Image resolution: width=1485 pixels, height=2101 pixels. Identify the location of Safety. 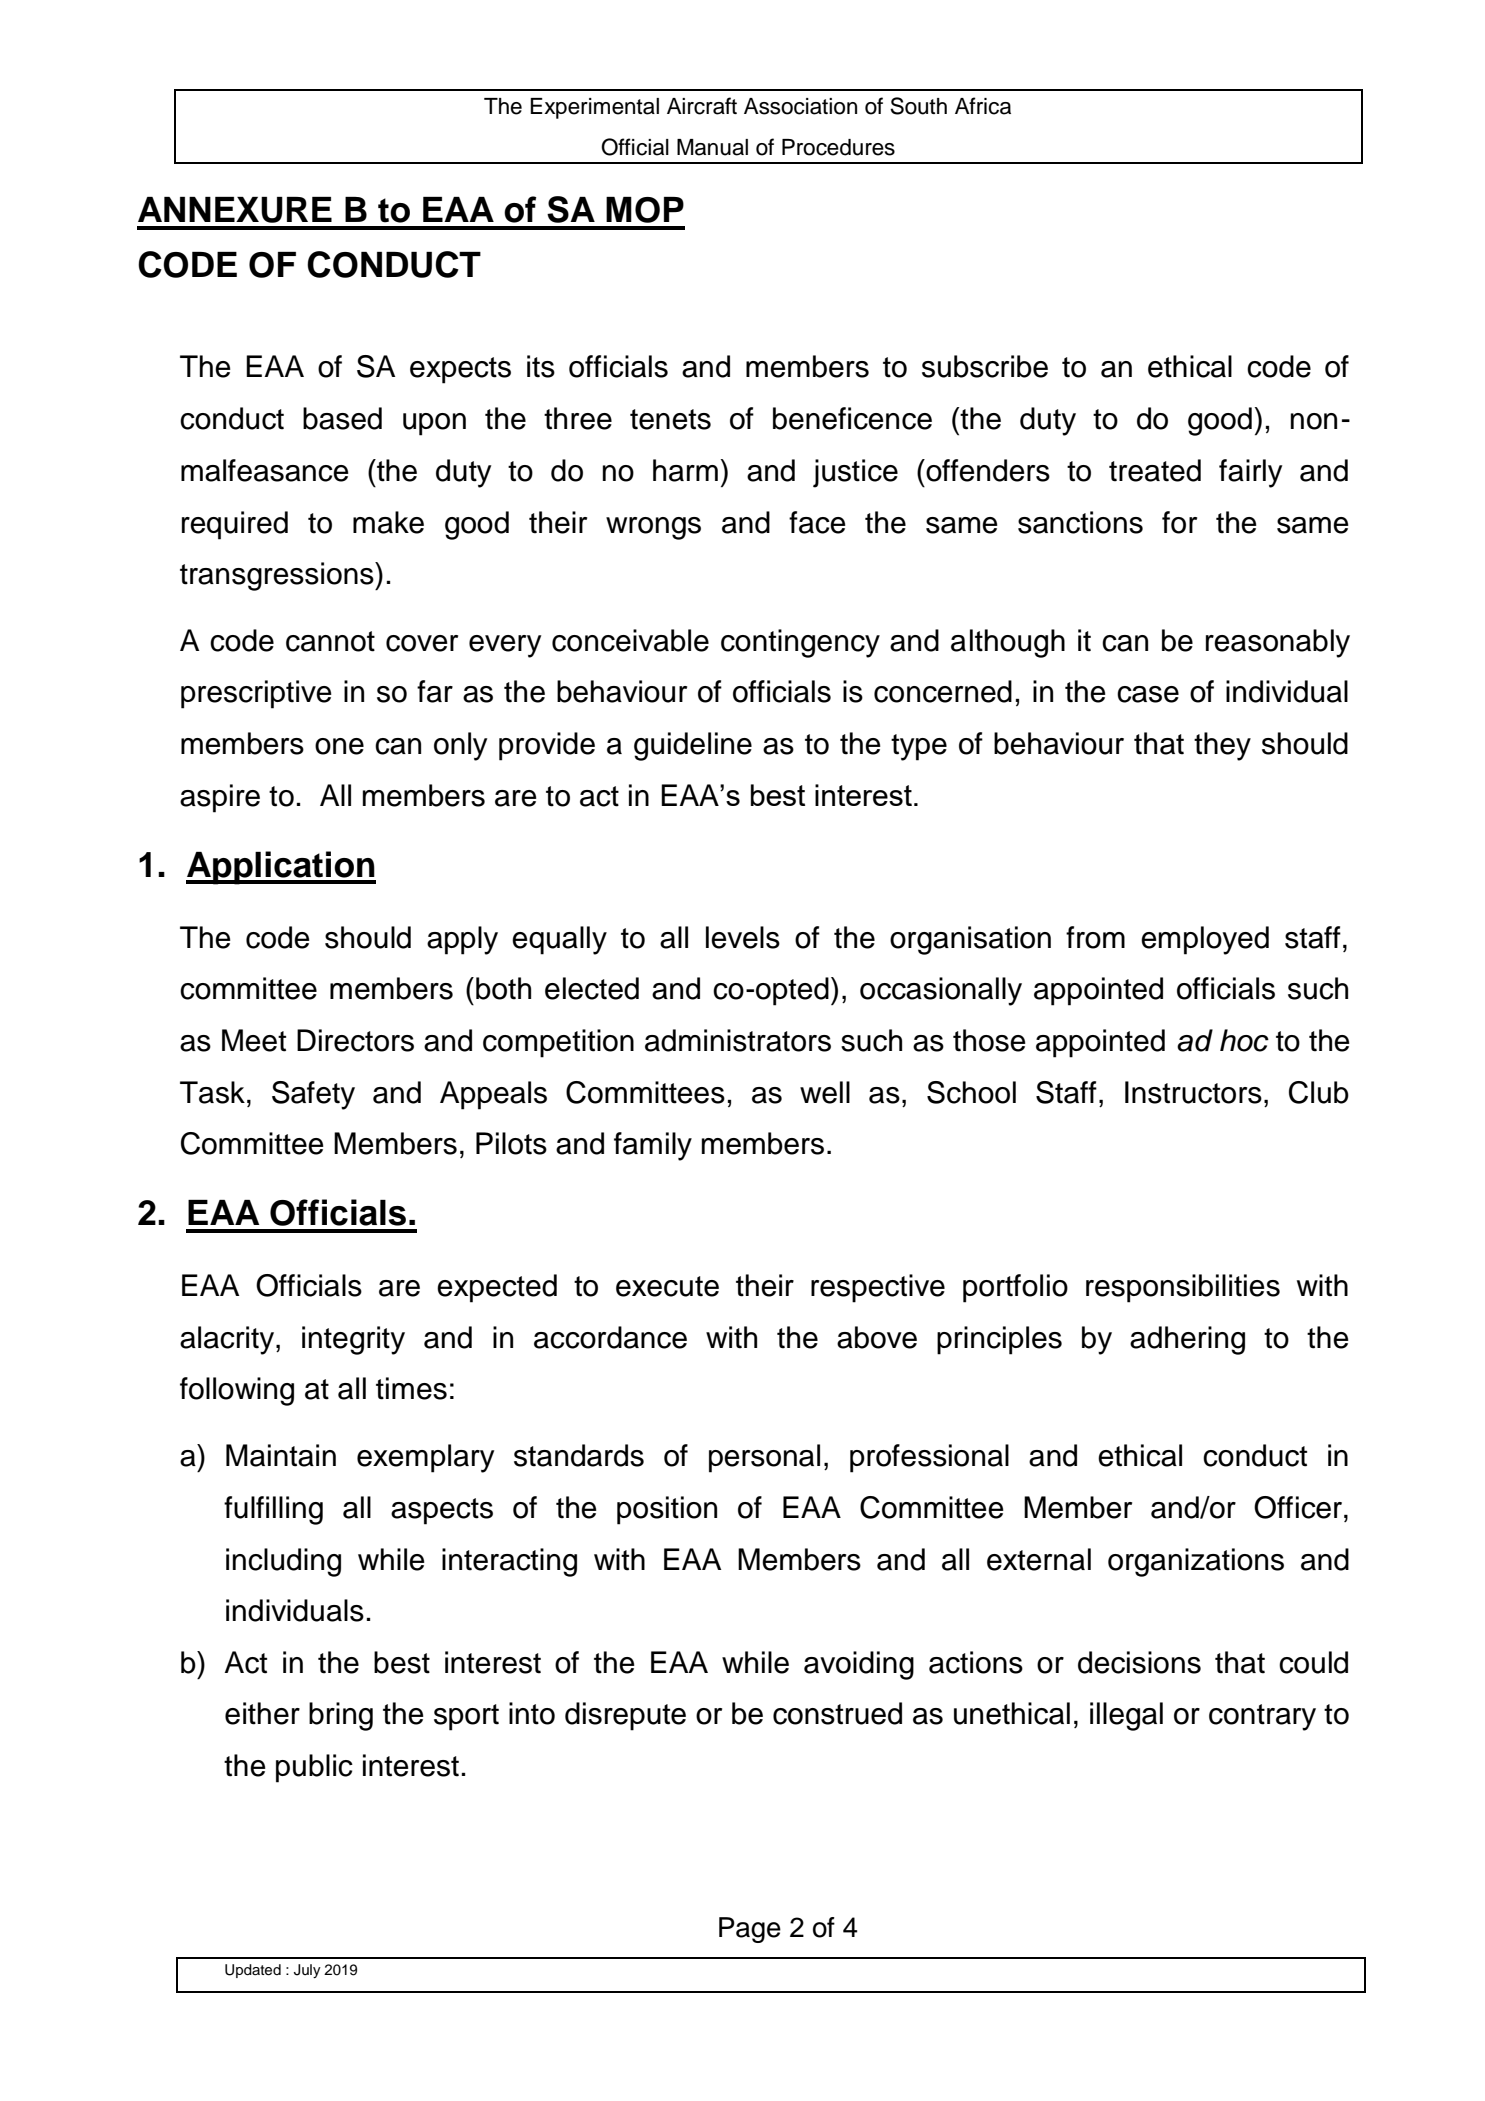
(313, 1095).
